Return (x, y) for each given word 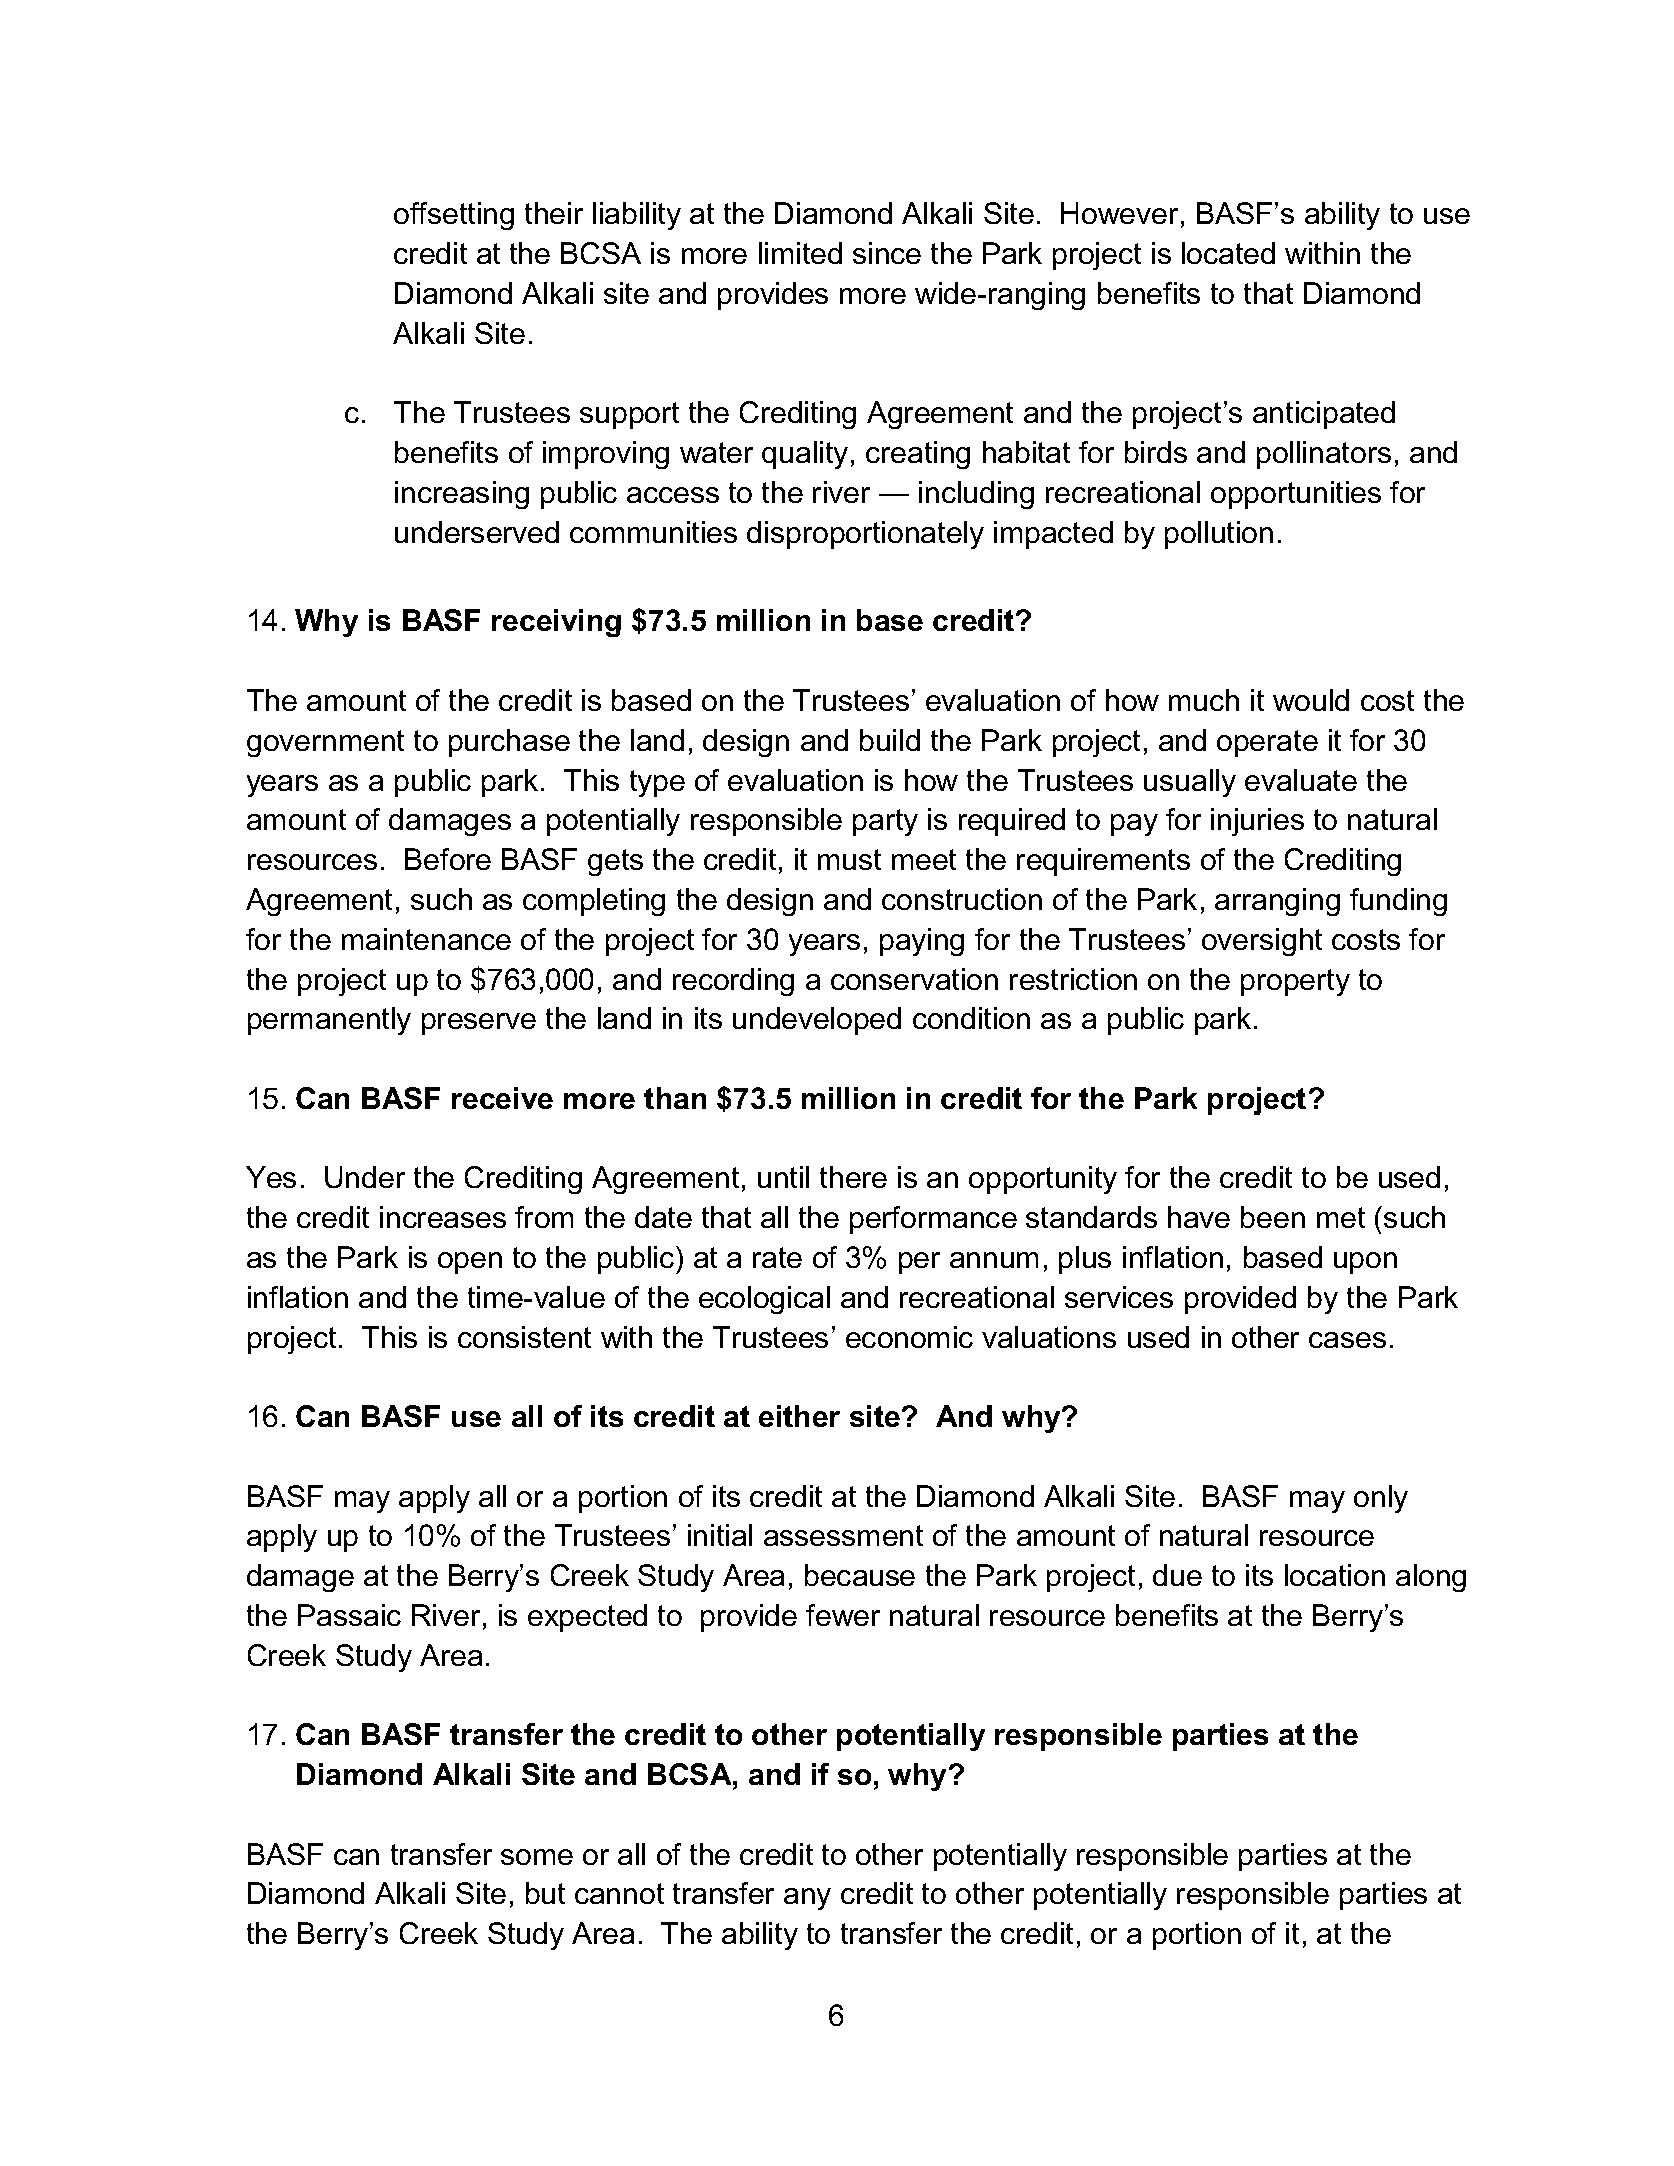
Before (448, 859)
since (887, 253)
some (537, 1857)
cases (1347, 1340)
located (1228, 253)
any (807, 1899)
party (885, 822)
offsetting (454, 216)
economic (909, 1337)
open (470, 1263)
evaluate (1301, 780)
